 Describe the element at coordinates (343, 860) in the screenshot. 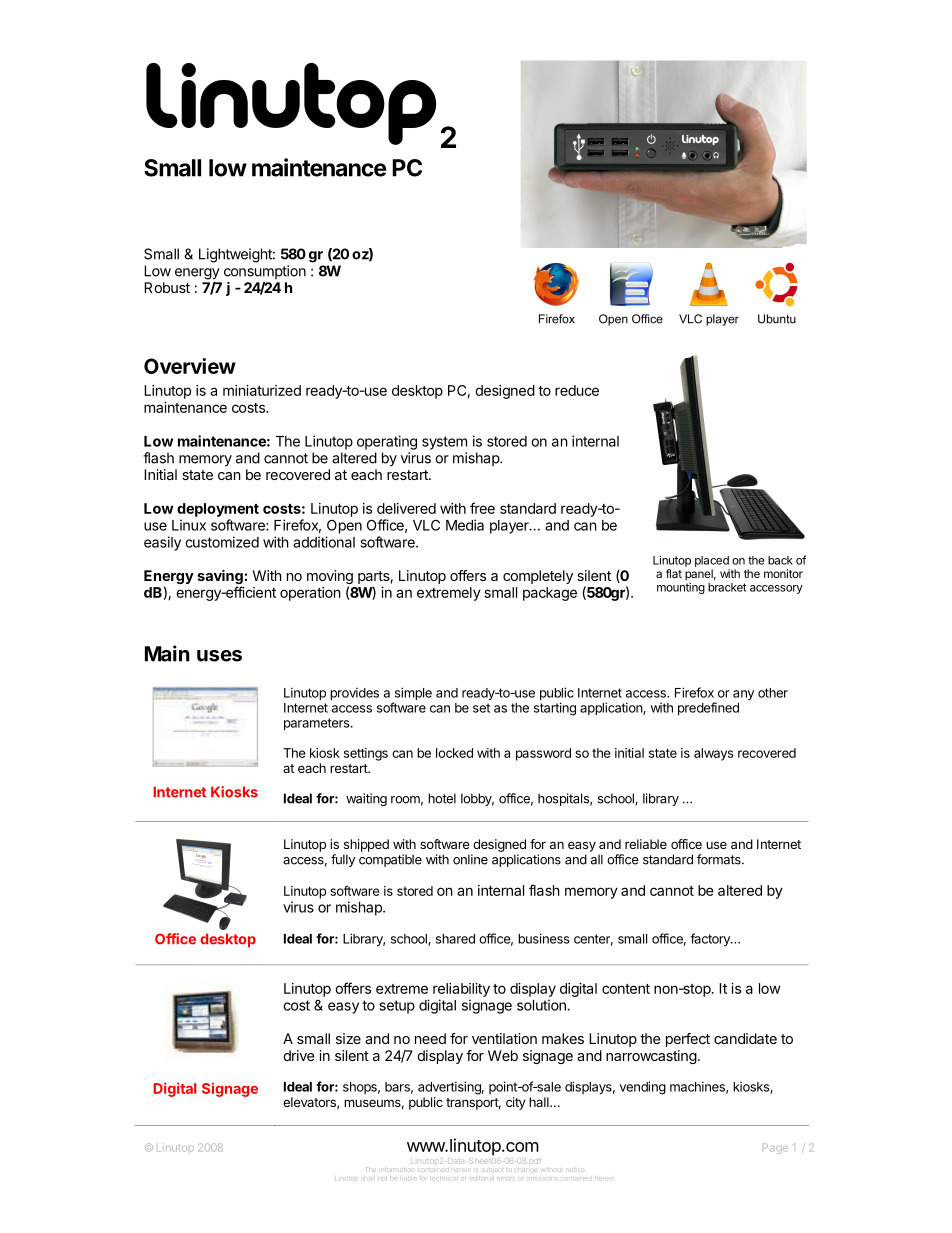

I see `fully` at that location.
